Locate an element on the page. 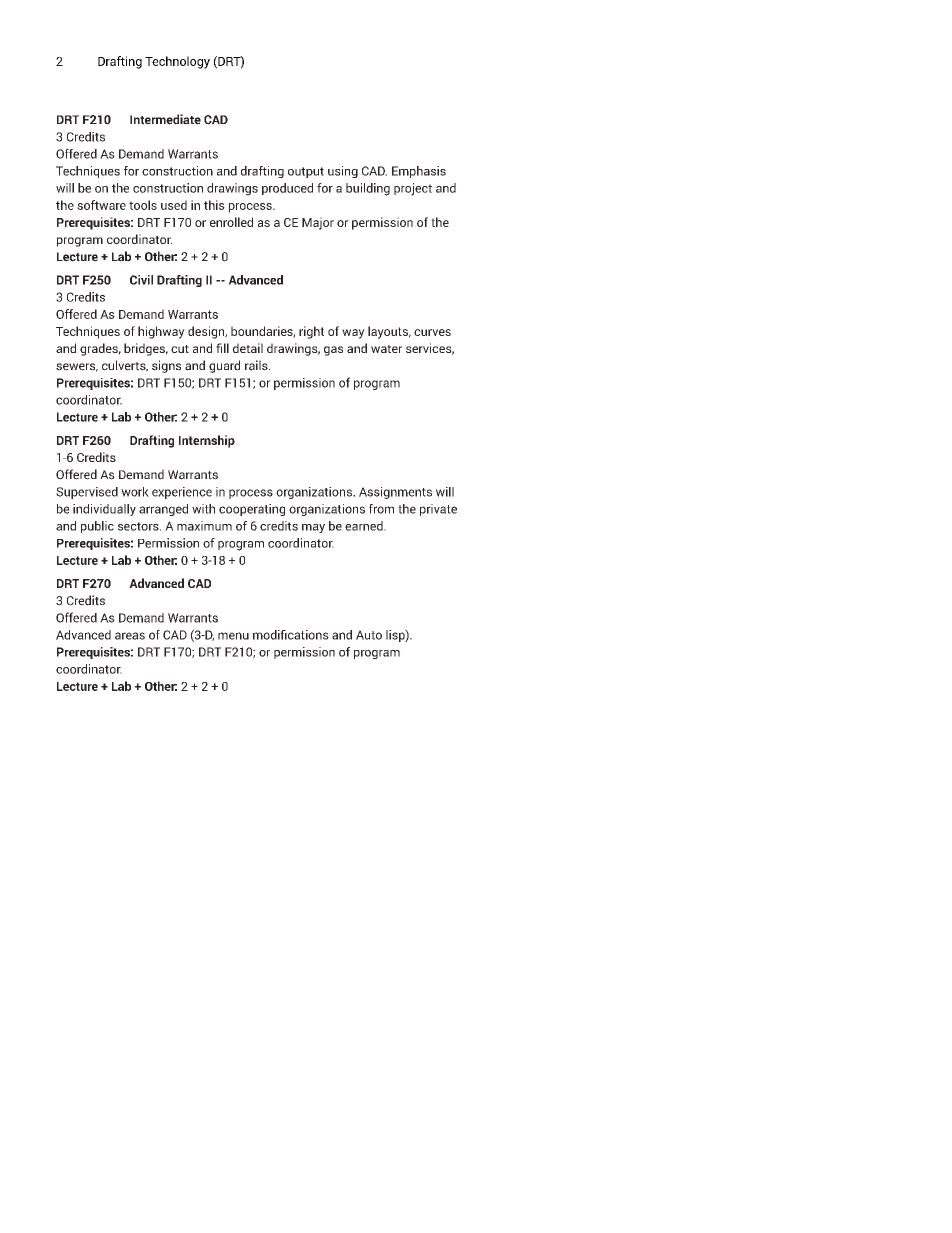  Technology is located at coordinates (177, 62).
